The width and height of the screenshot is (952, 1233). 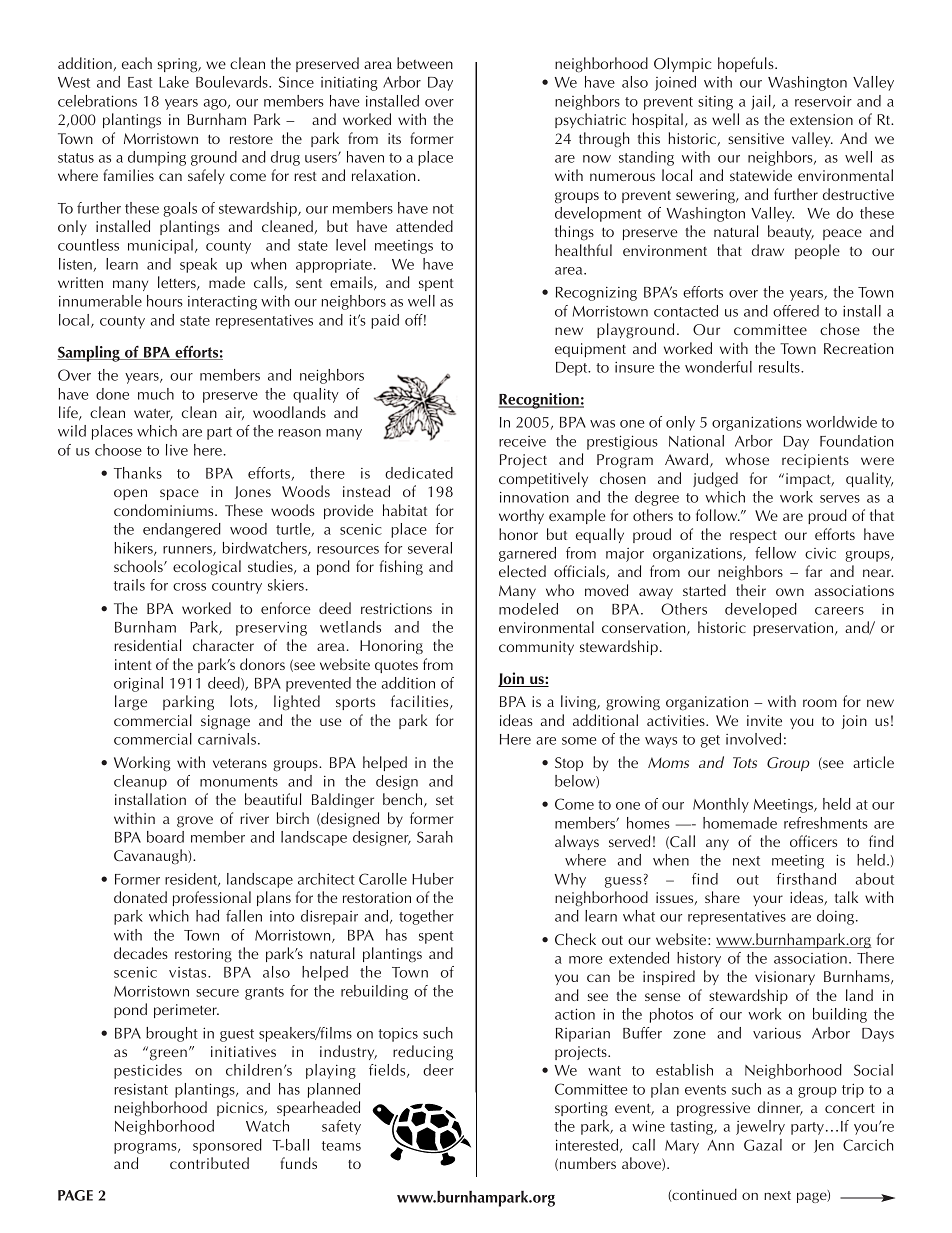 What do you see at coordinates (522, 441) in the screenshot?
I see `receive` at bounding box center [522, 441].
